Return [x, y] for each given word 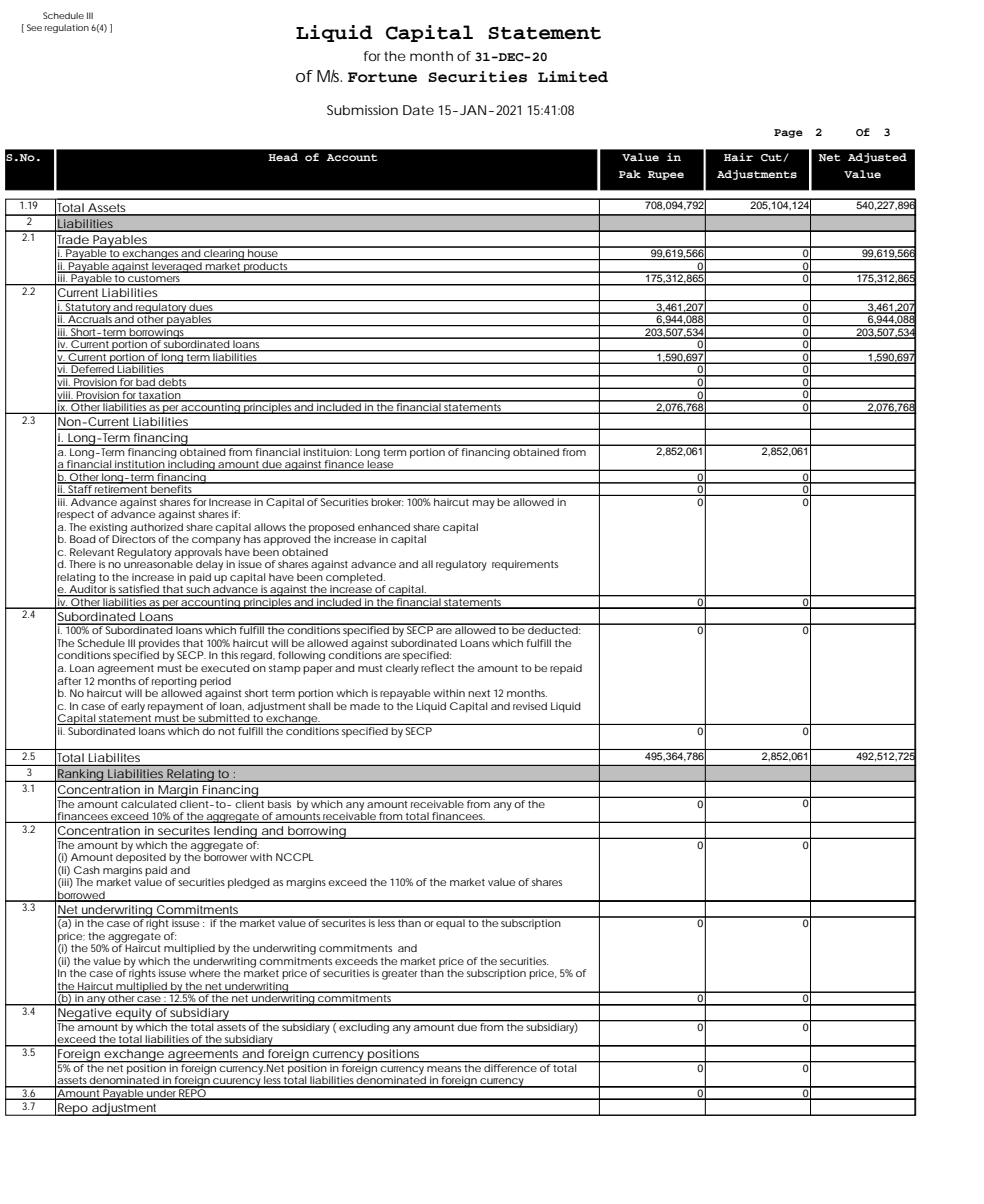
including [191, 464]
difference [510, 1067]
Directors [134, 538]
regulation [67, 28]
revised [530, 706]
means [444, 1069]
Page [788, 133]
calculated [149, 802]
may [484, 504]
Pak [630, 174]
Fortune [382, 77]
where [204, 973]
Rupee [666, 175]
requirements [525, 565]
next [479, 693]
